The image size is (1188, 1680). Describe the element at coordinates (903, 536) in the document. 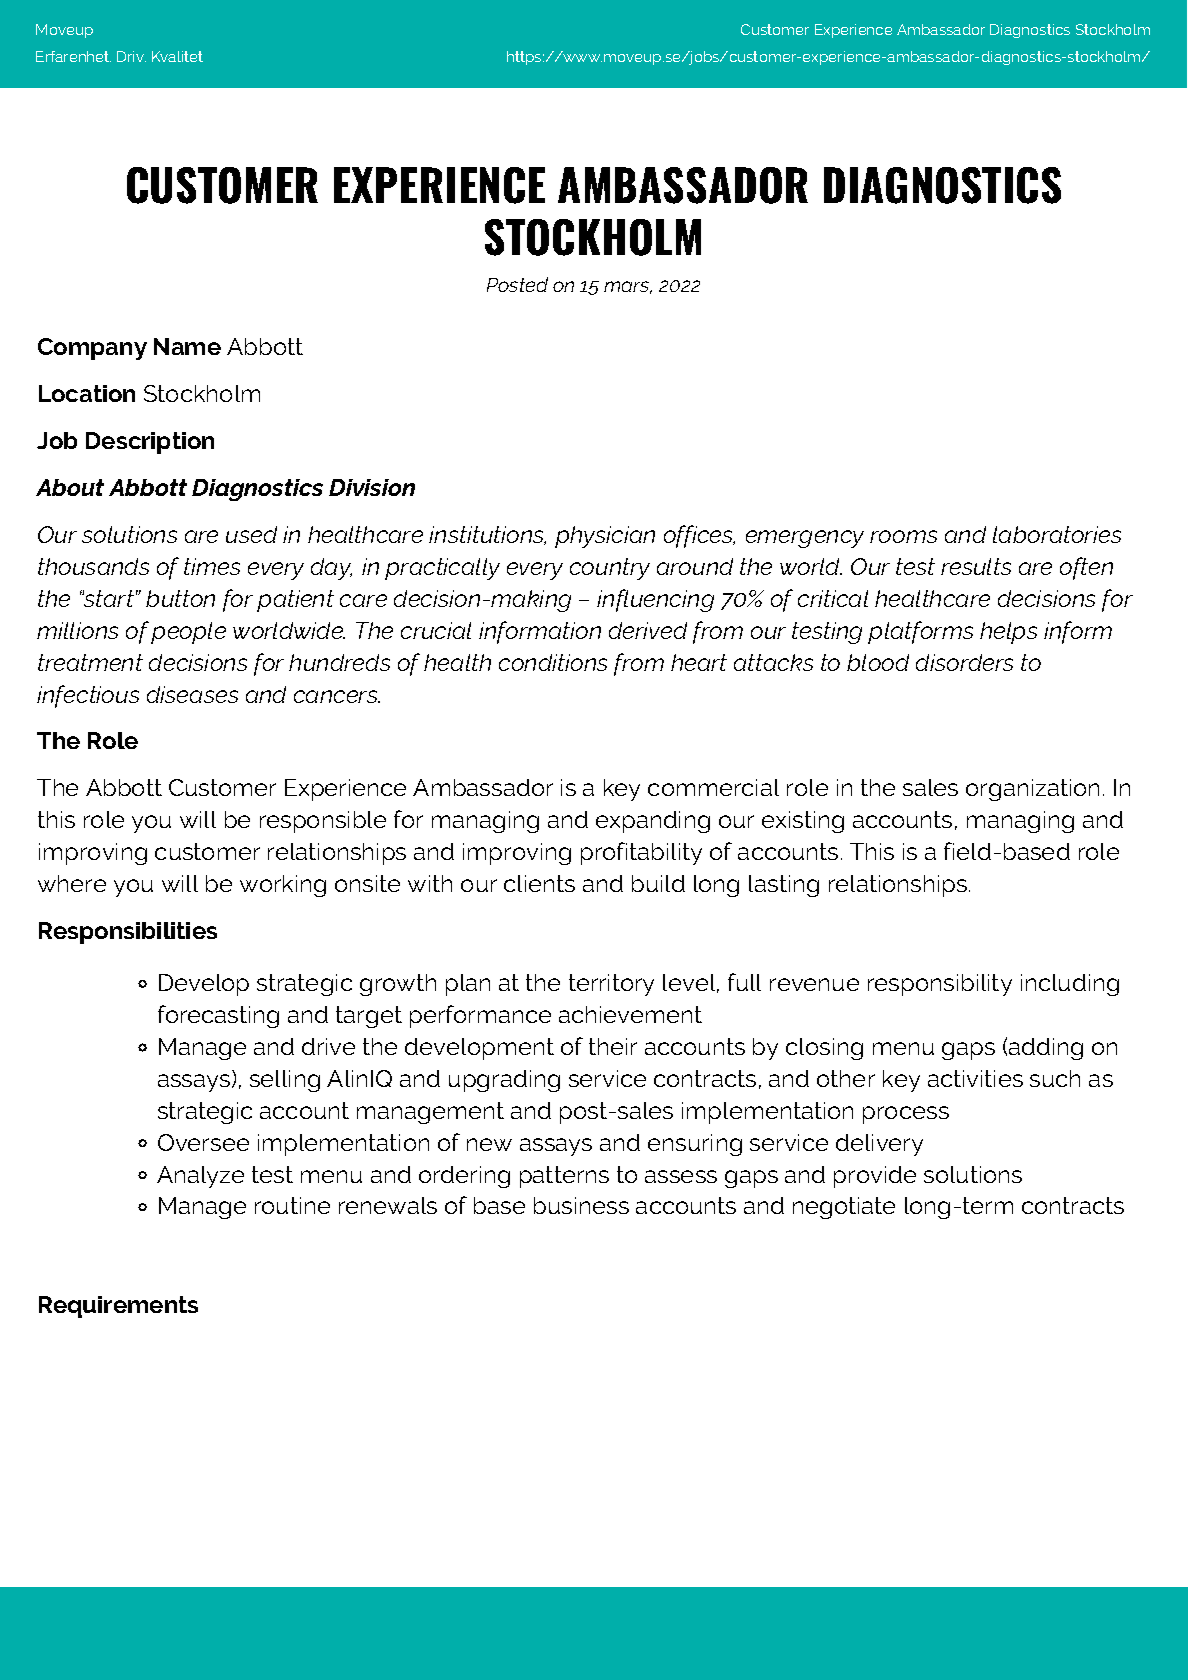

I see `rooms` at that location.
